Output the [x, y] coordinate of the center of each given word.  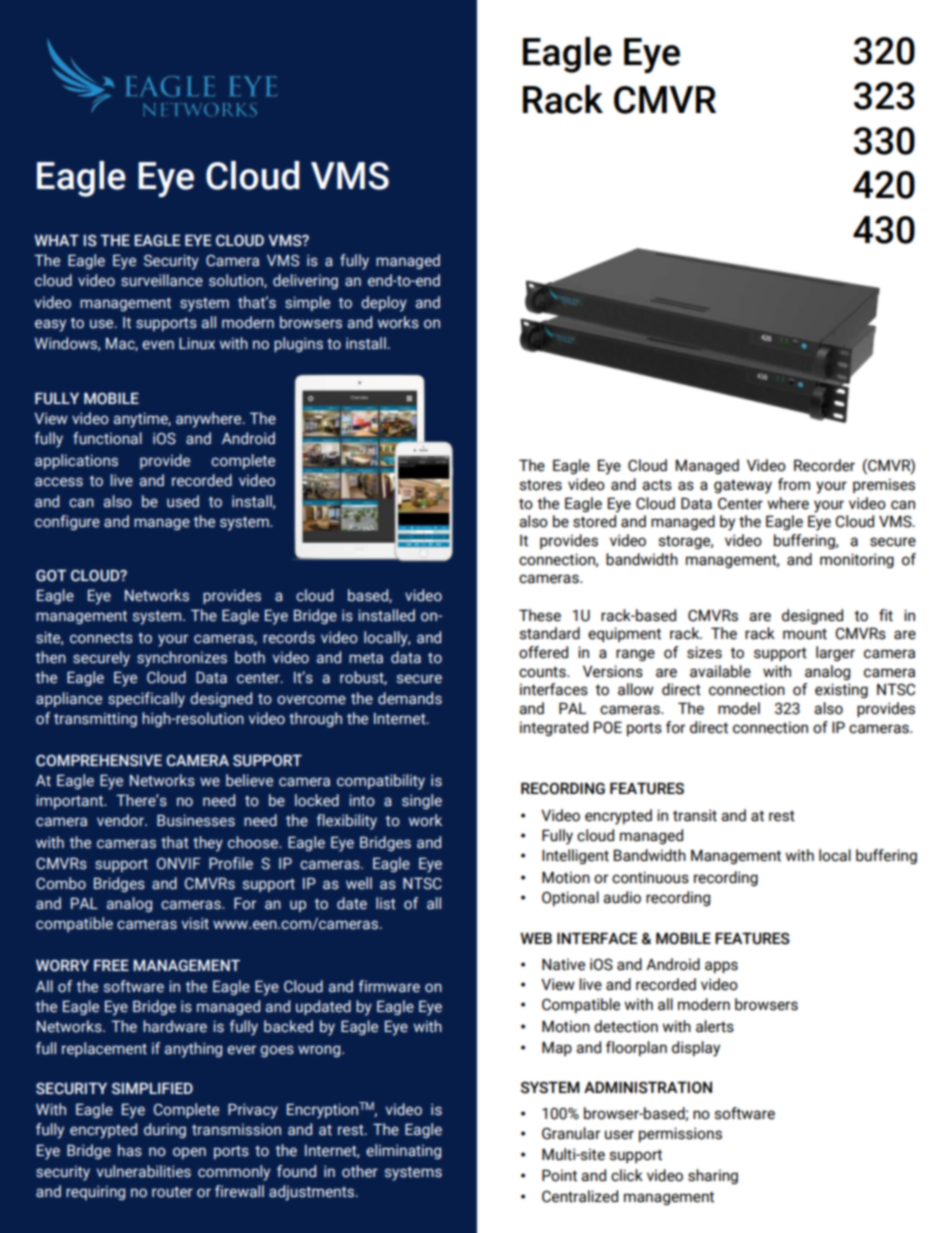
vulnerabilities [144, 1171]
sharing [713, 1176]
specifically [146, 700]
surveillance [162, 280]
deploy [384, 304]
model [739, 708]
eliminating [403, 1151]
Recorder [824, 465]
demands [410, 698]
